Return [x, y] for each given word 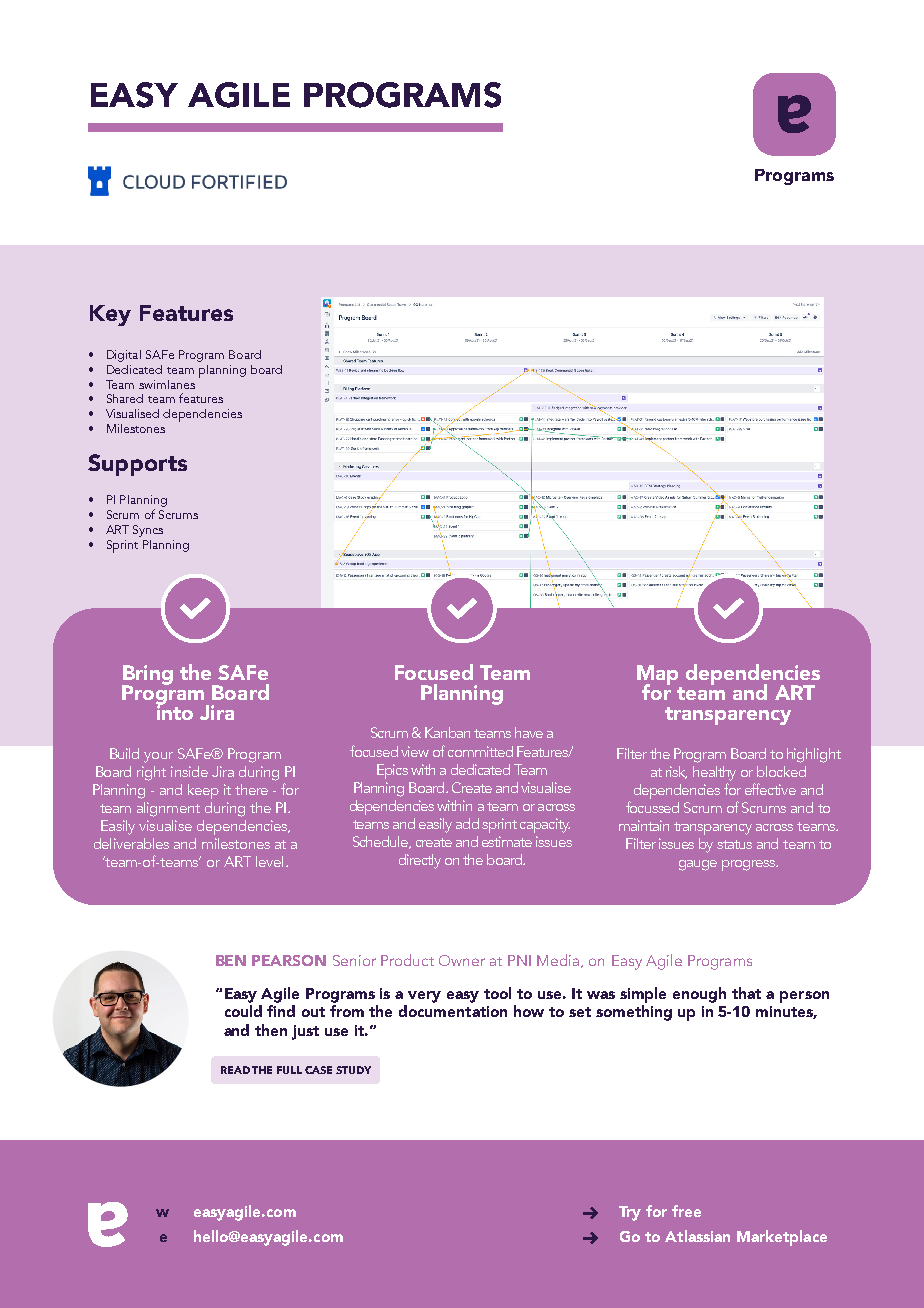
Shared [125, 398]
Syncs [148, 531]
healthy [714, 773]
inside [189, 771]
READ [235, 1070]
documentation [453, 1011]
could [243, 1011]
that [746, 993]
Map [657, 676]
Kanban [447, 732]
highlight [814, 755]
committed [480, 751]
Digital [124, 356]
